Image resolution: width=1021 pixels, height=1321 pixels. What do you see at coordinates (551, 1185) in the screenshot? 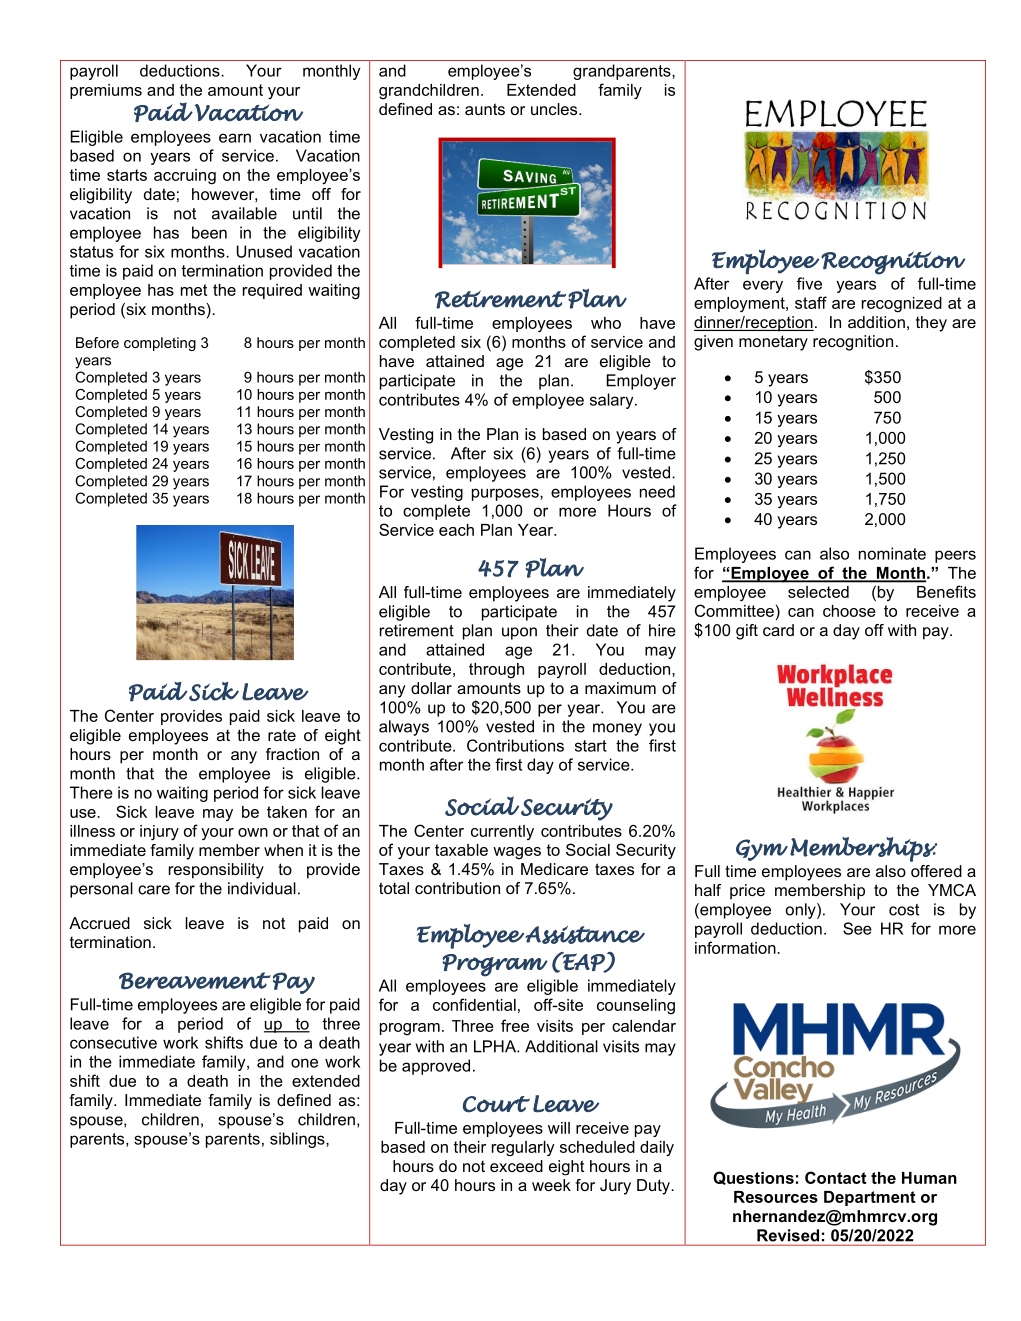
I see `week` at bounding box center [551, 1185].
